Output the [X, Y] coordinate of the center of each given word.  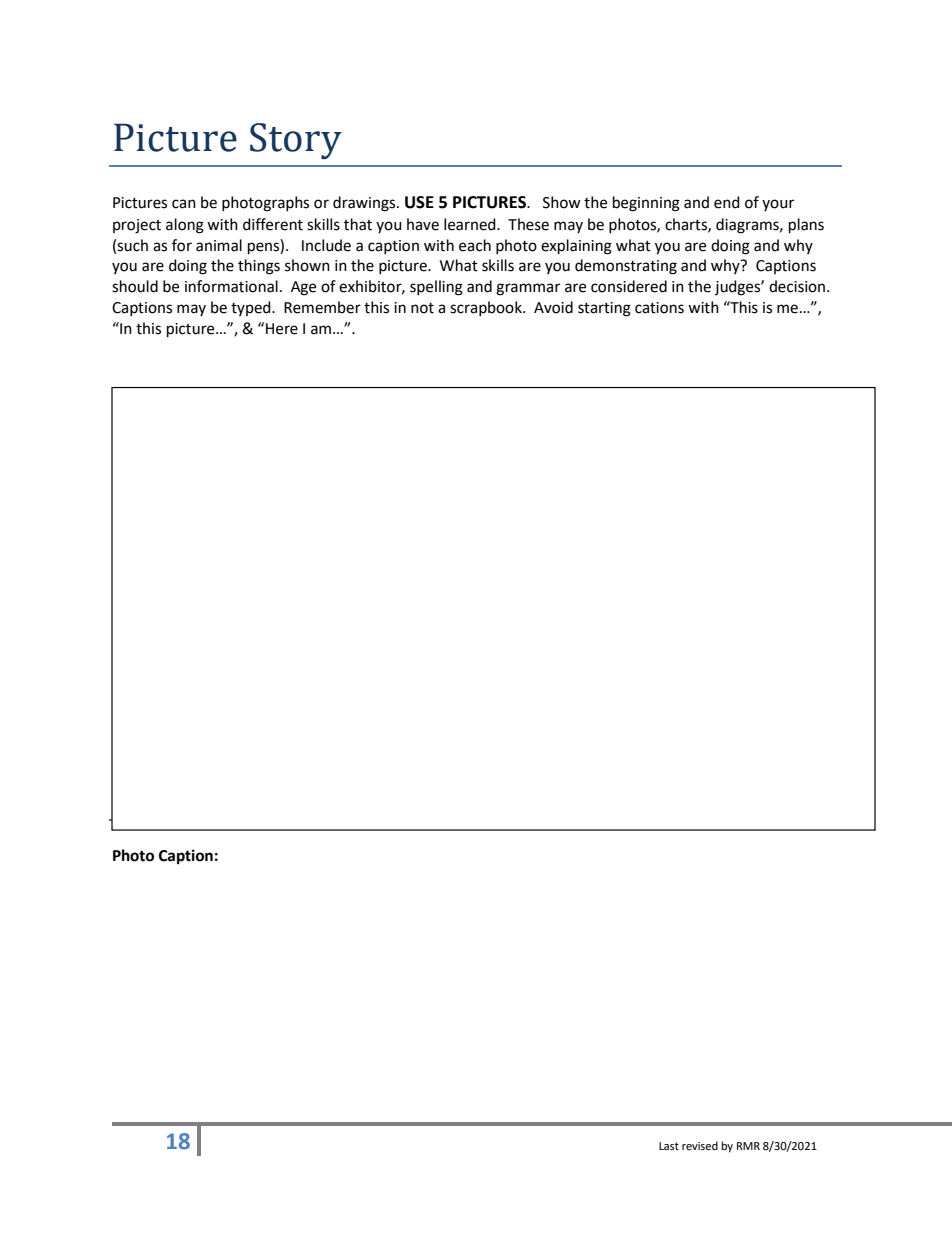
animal [219, 245]
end [727, 202]
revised [700, 1146]
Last [669, 1146]
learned [471, 224]
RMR [748, 1146]
